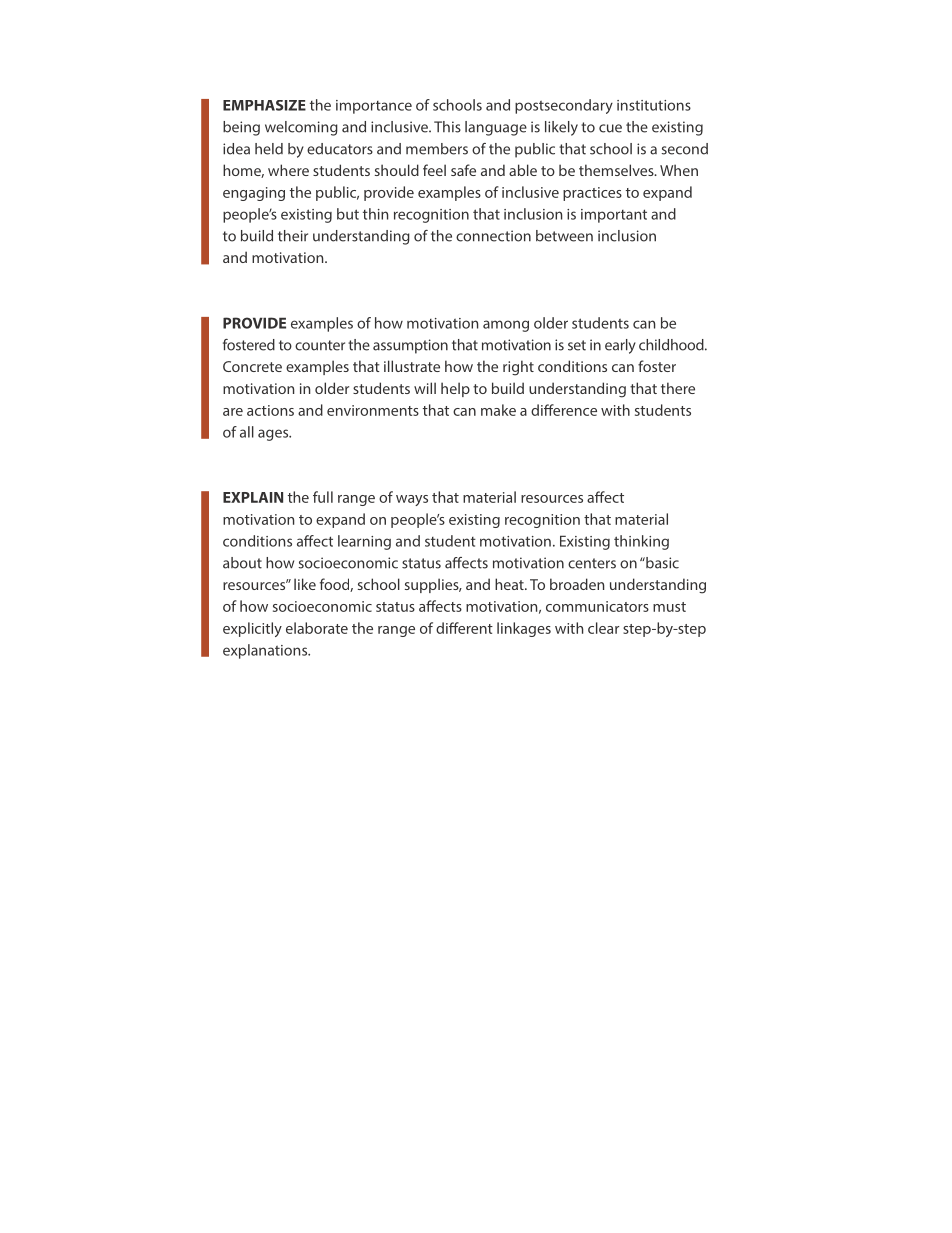 This screenshot has height=1233, width=952. I want to click on early, so click(620, 346).
